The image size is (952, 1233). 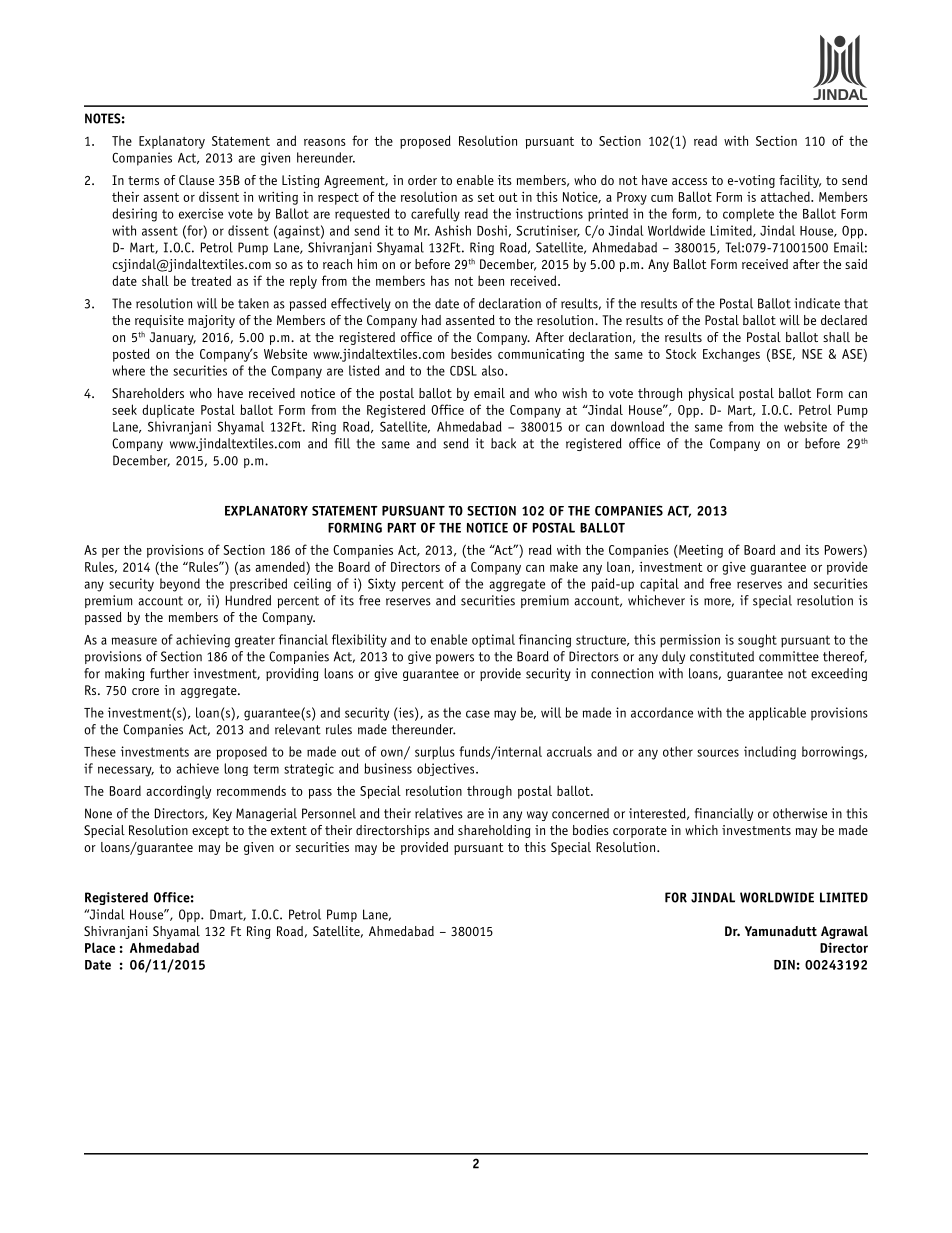 What do you see at coordinates (700, 551) in the screenshot?
I see `Meeting` at bounding box center [700, 551].
